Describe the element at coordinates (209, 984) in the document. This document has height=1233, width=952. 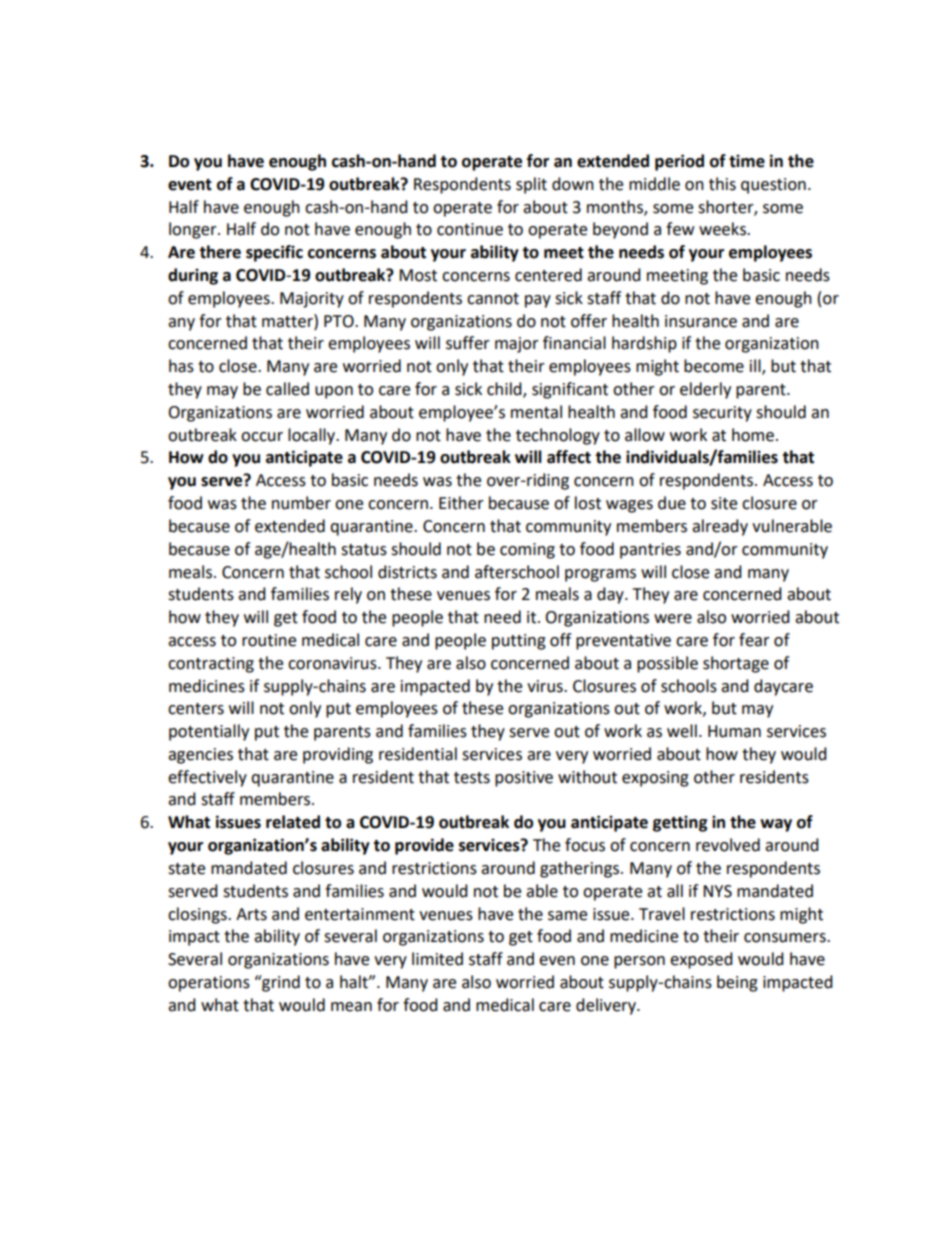
I see `operations` at that location.
